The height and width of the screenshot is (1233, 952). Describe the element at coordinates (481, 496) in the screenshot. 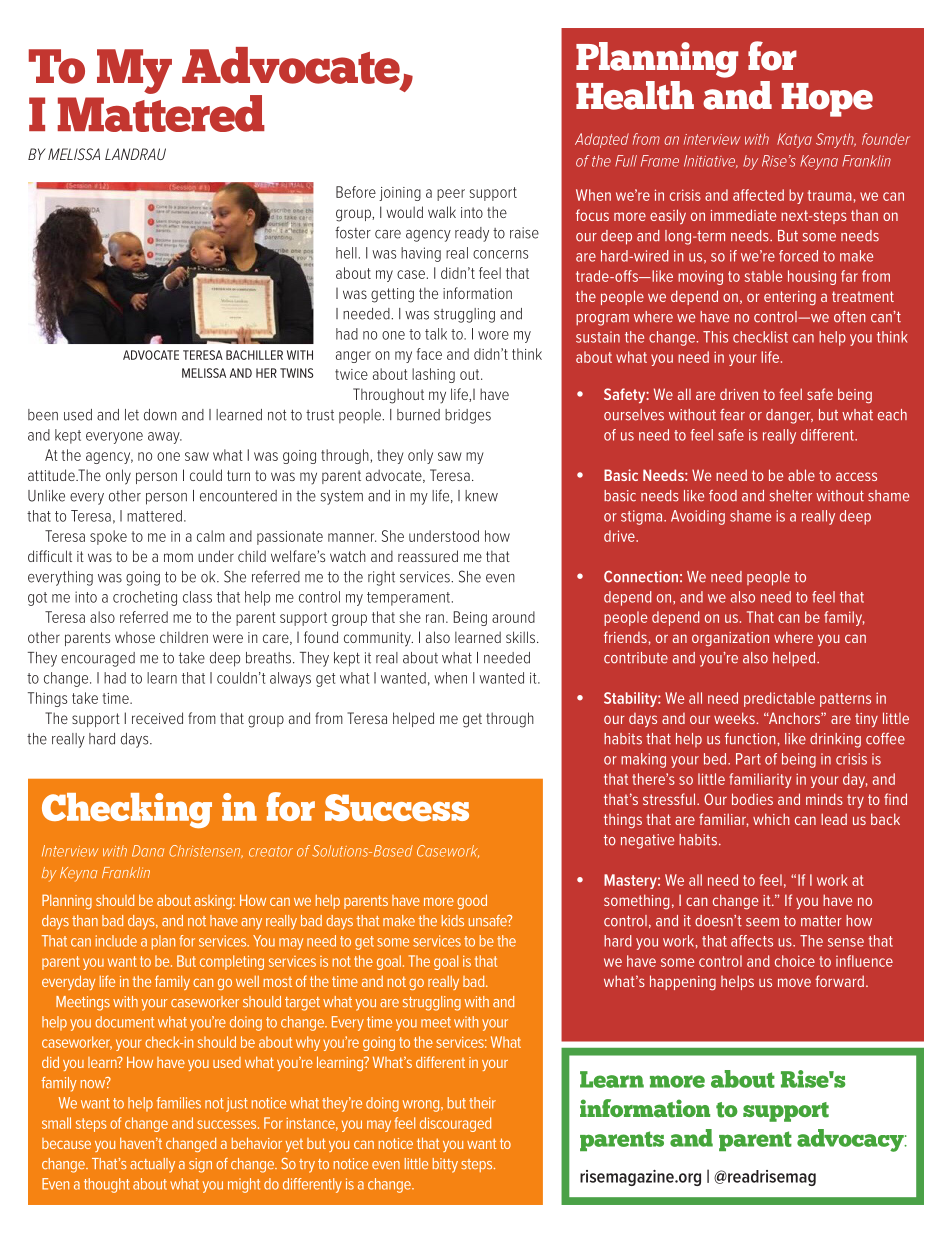

I see `knew` at that location.
